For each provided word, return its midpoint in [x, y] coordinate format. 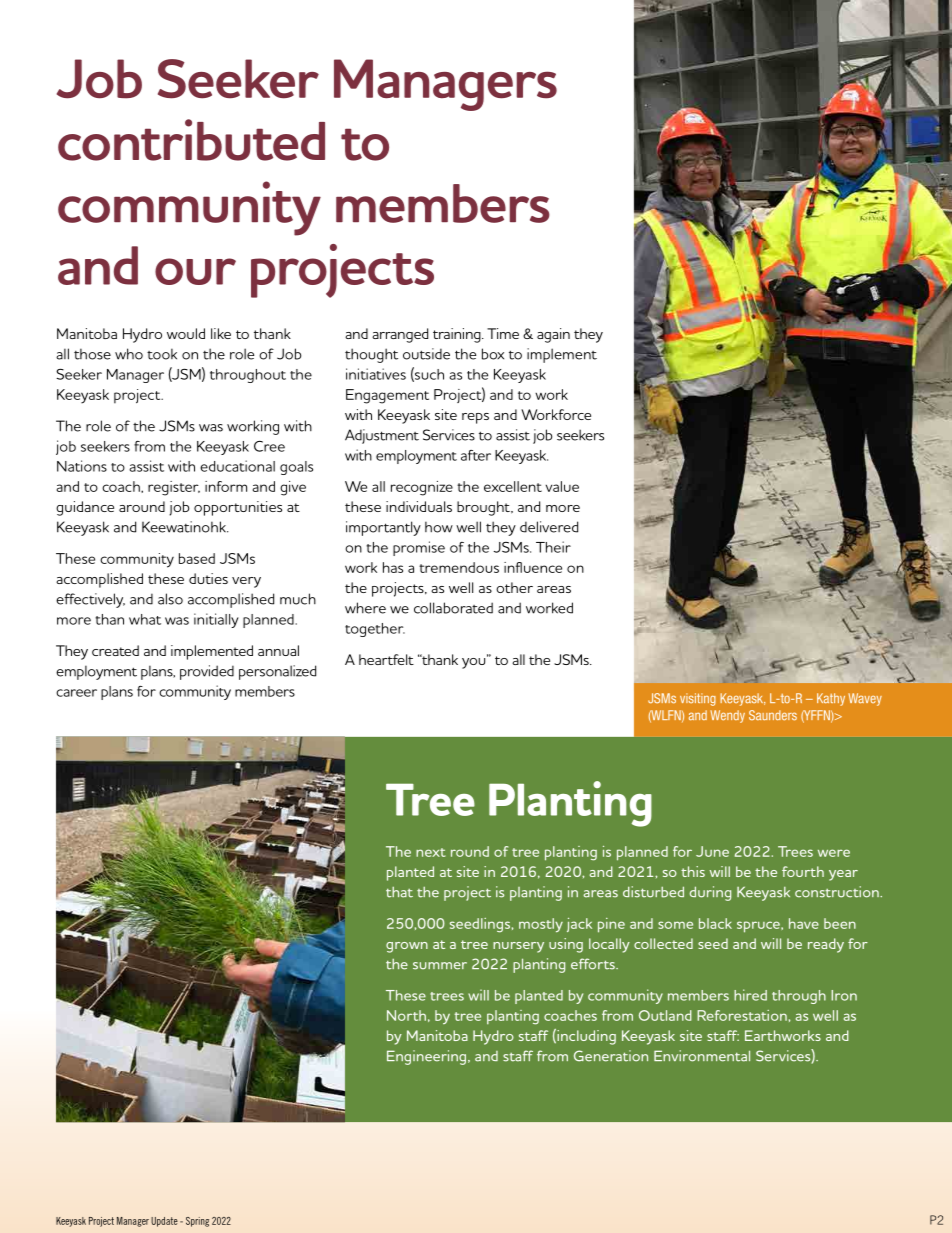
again [553, 335]
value [562, 486]
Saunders [773, 715]
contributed [191, 140]
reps [475, 418]
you [475, 662]
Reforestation [742, 1015]
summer [440, 966]
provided [207, 672]
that [399, 892]
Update [164, 1222]
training [458, 335]
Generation [611, 1056]
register [174, 488]
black [715, 923]
